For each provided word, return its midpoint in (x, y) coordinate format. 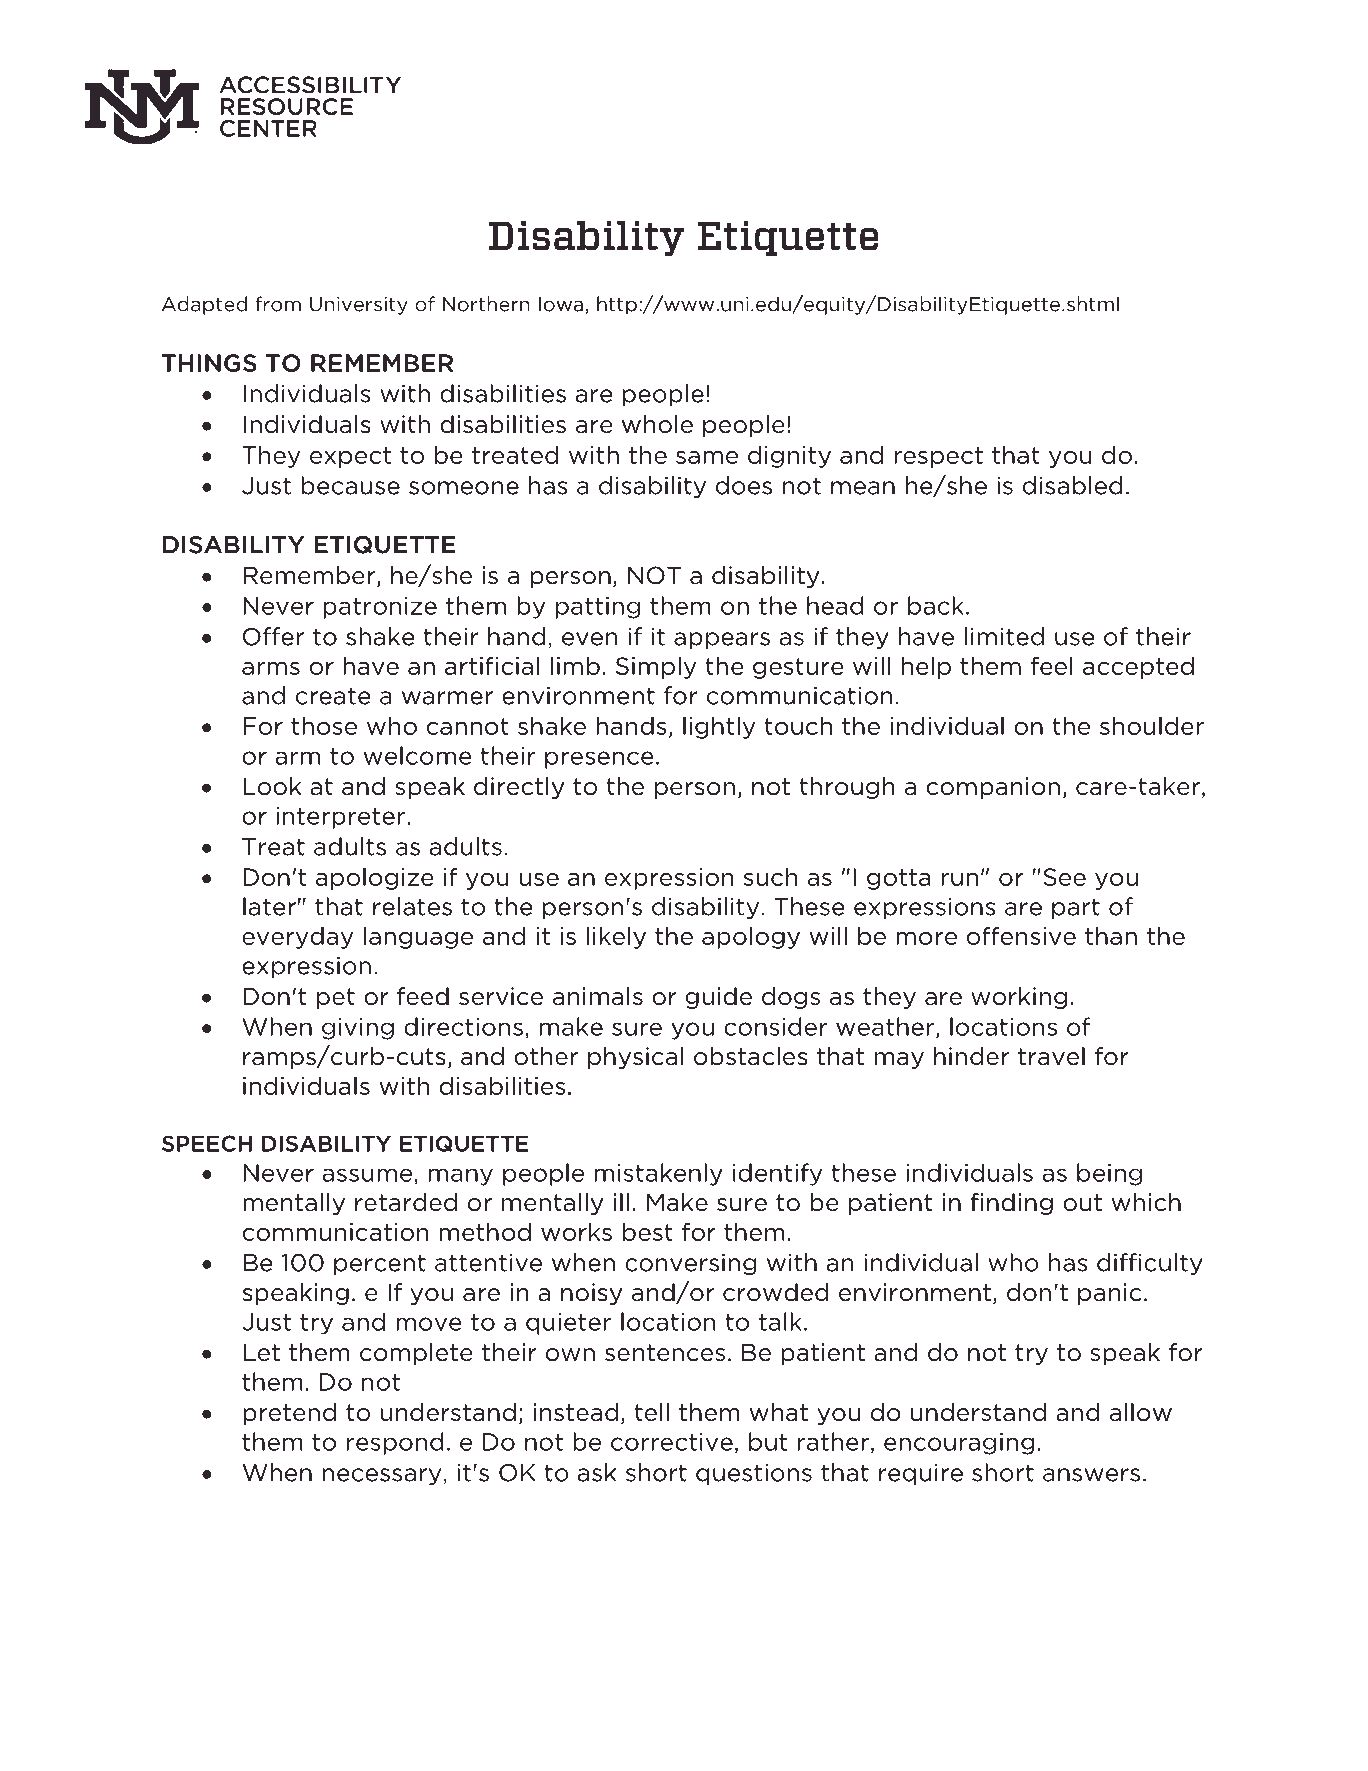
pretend (289, 1414)
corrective (672, 1442)
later (269, 906)
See (1065, 877)
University (359, 306)
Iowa (561, 304)
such (771, 877)
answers (1091, 1475)
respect (938, 457)
